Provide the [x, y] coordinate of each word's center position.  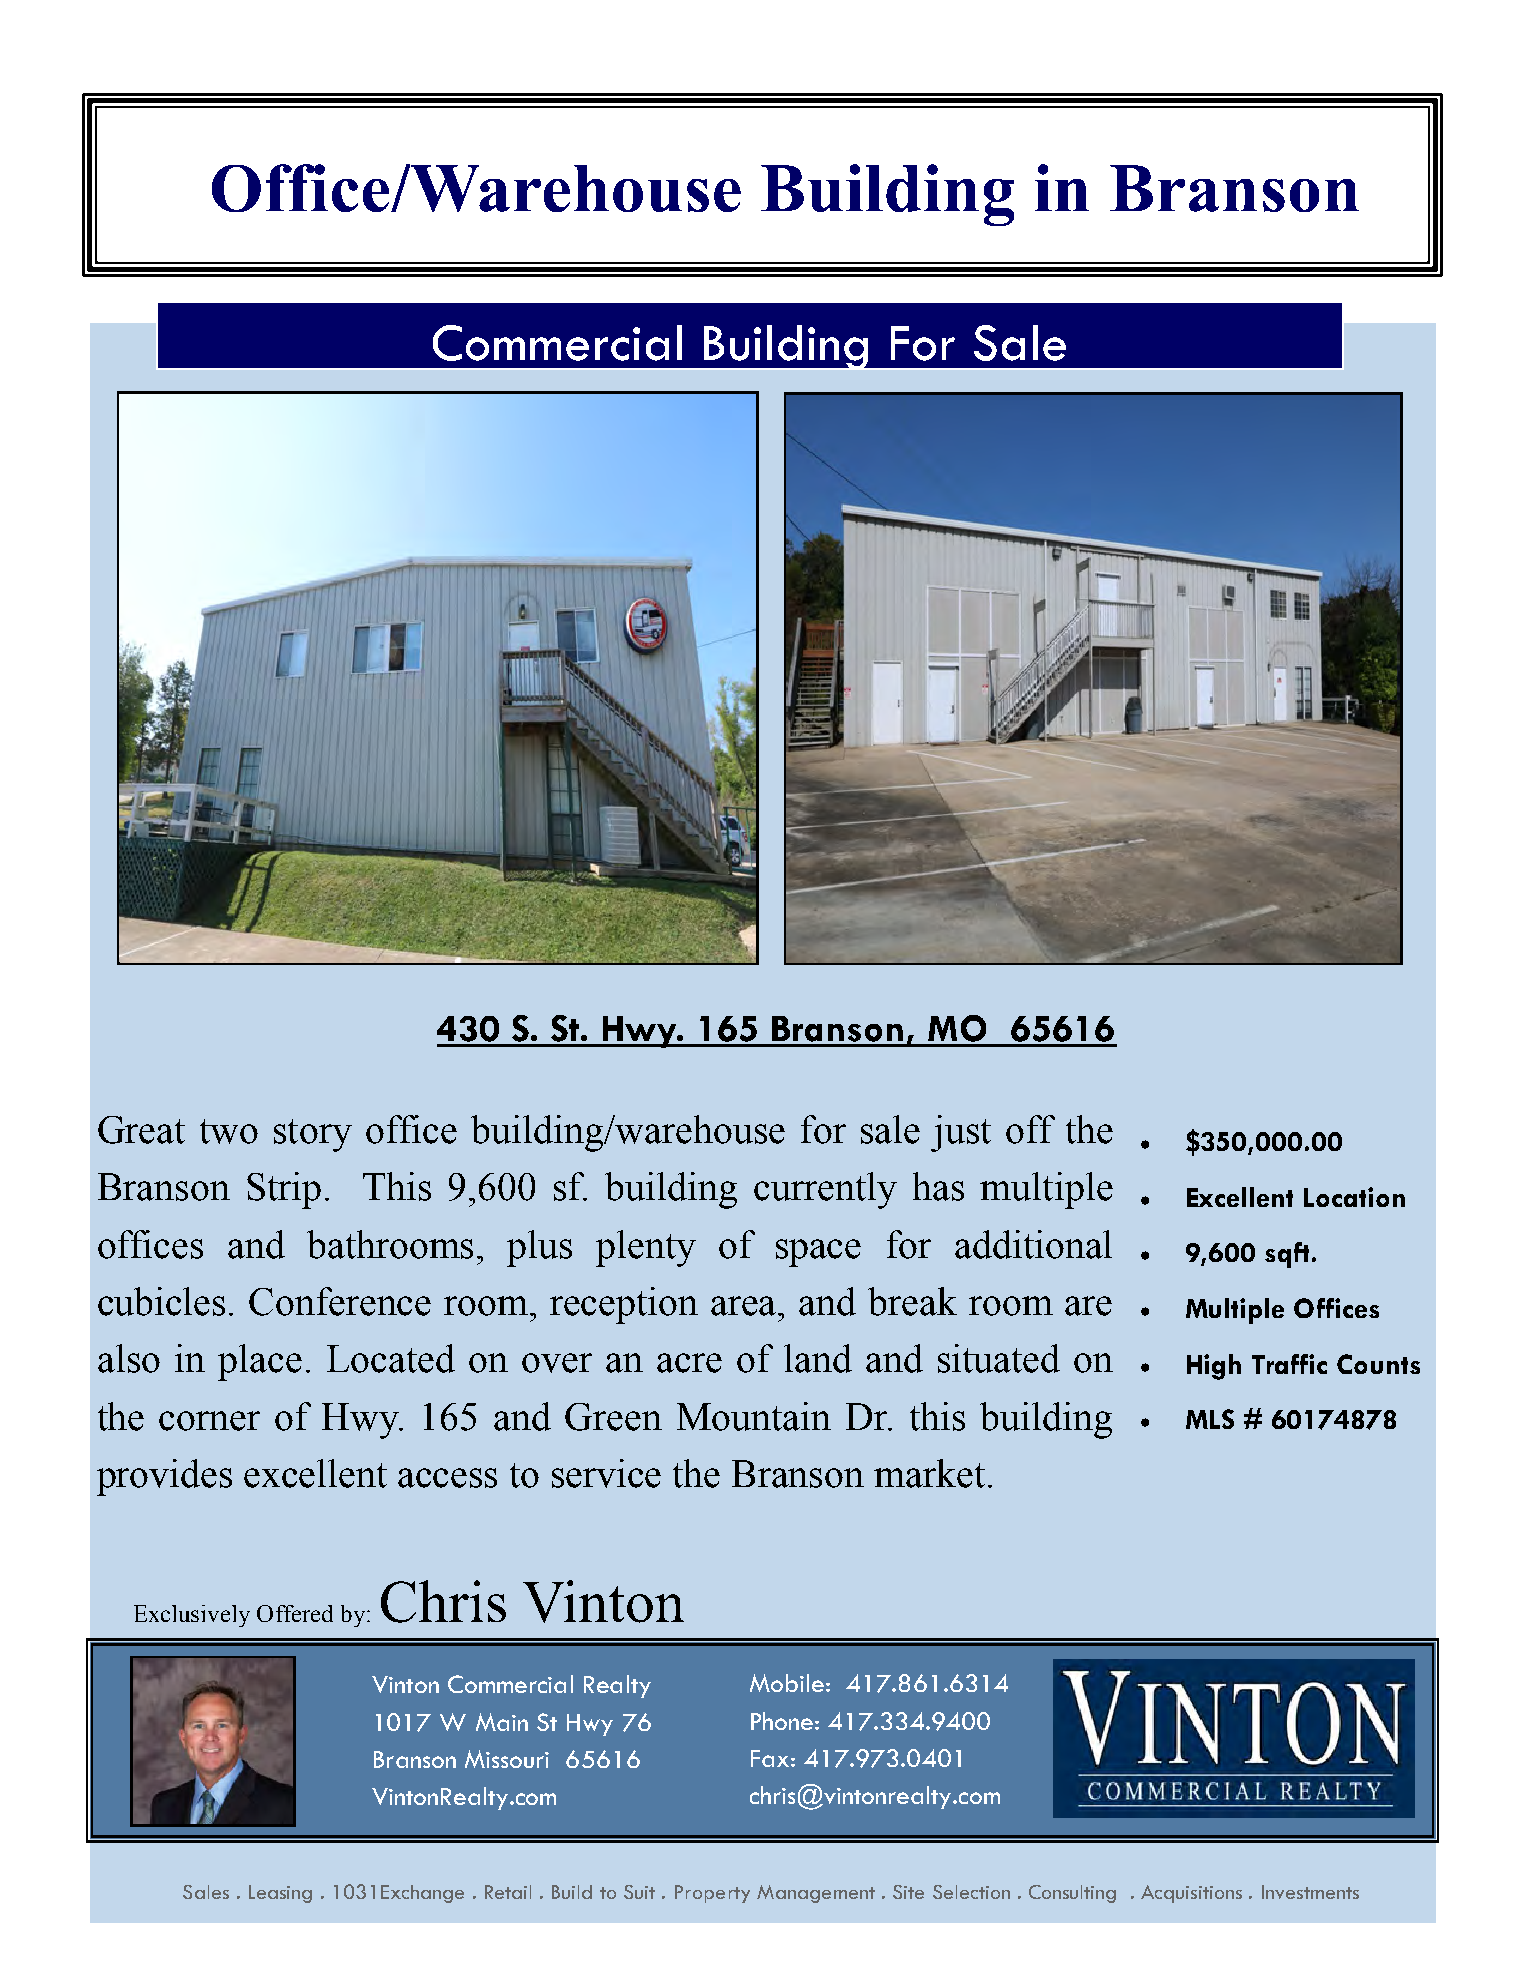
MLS [1210, 1419]
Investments [1310, 1892]
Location [1354, 1197]
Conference [340, 1301]
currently [825, 1190]
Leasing [280, 1894]
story [313, 1135]
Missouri [507, 1759]
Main [502, 1722]
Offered [295, 1613]
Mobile [787, 1683]
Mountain [754, 1416]
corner [209, 1421]
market [929, 1473]
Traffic [1289, 1364]
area [745, 1306]
